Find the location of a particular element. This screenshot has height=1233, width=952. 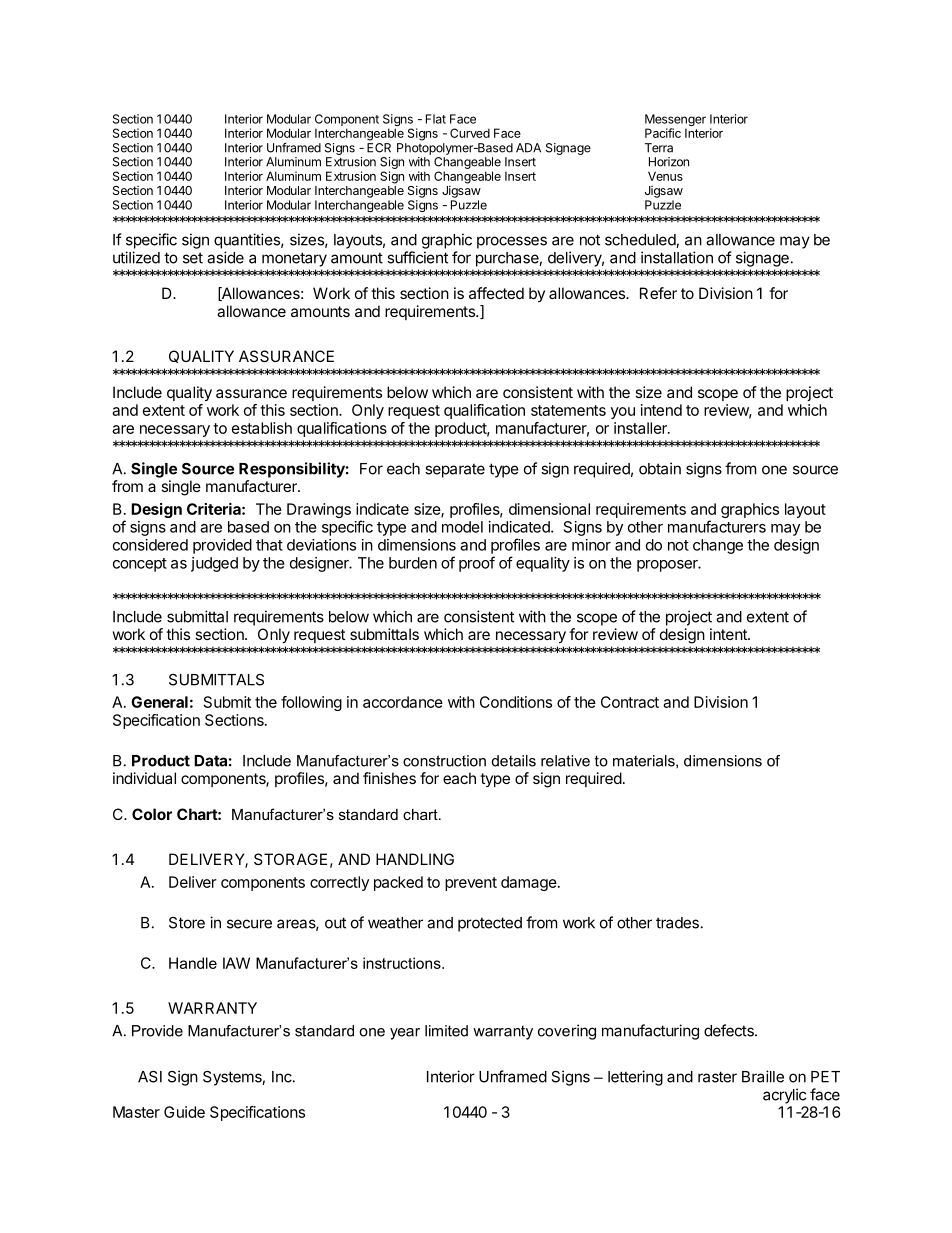

limited is located at coordinates (446, 1031).
